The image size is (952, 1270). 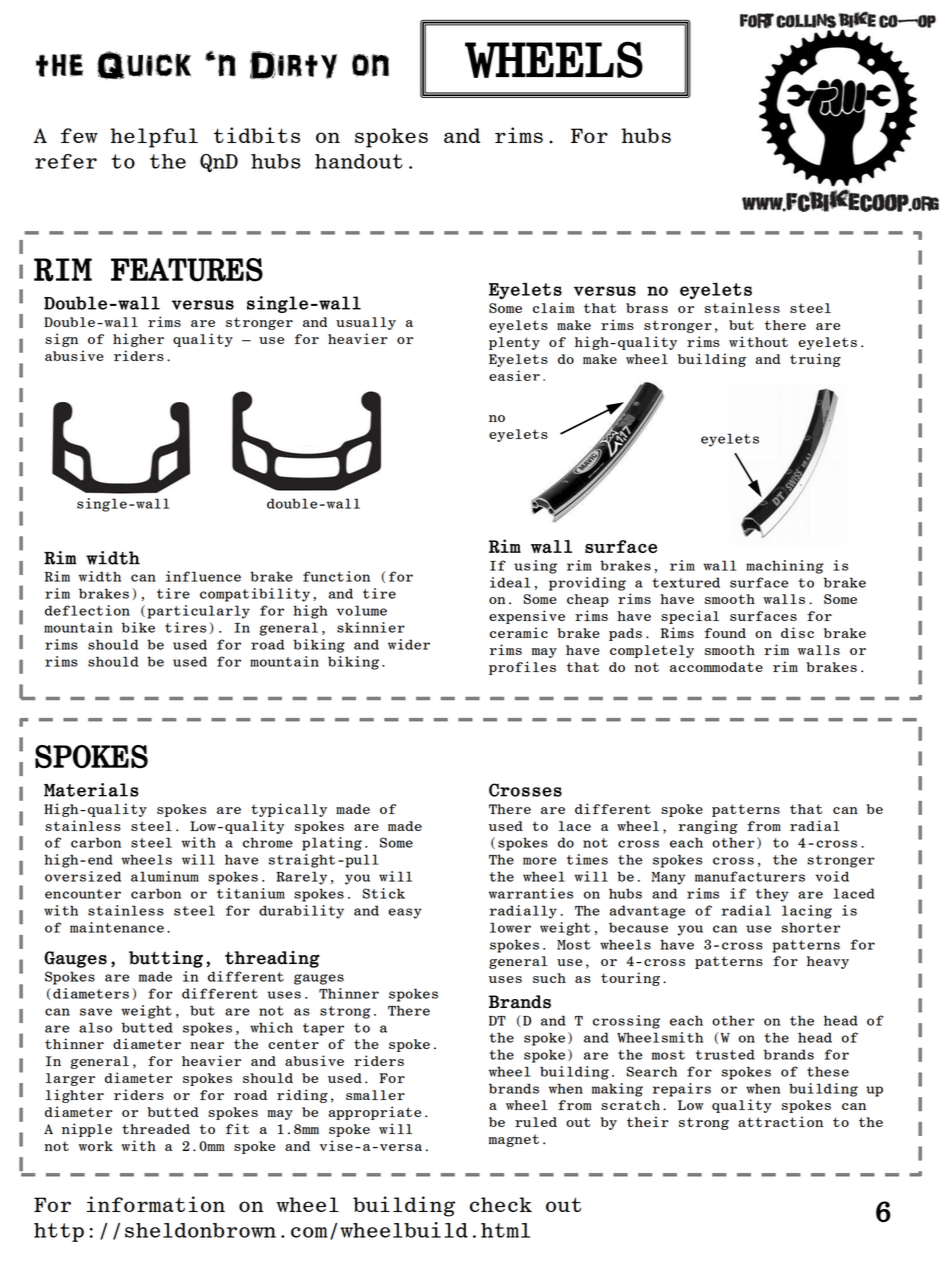 I want to click on truing, so click(x=815, y=360).
